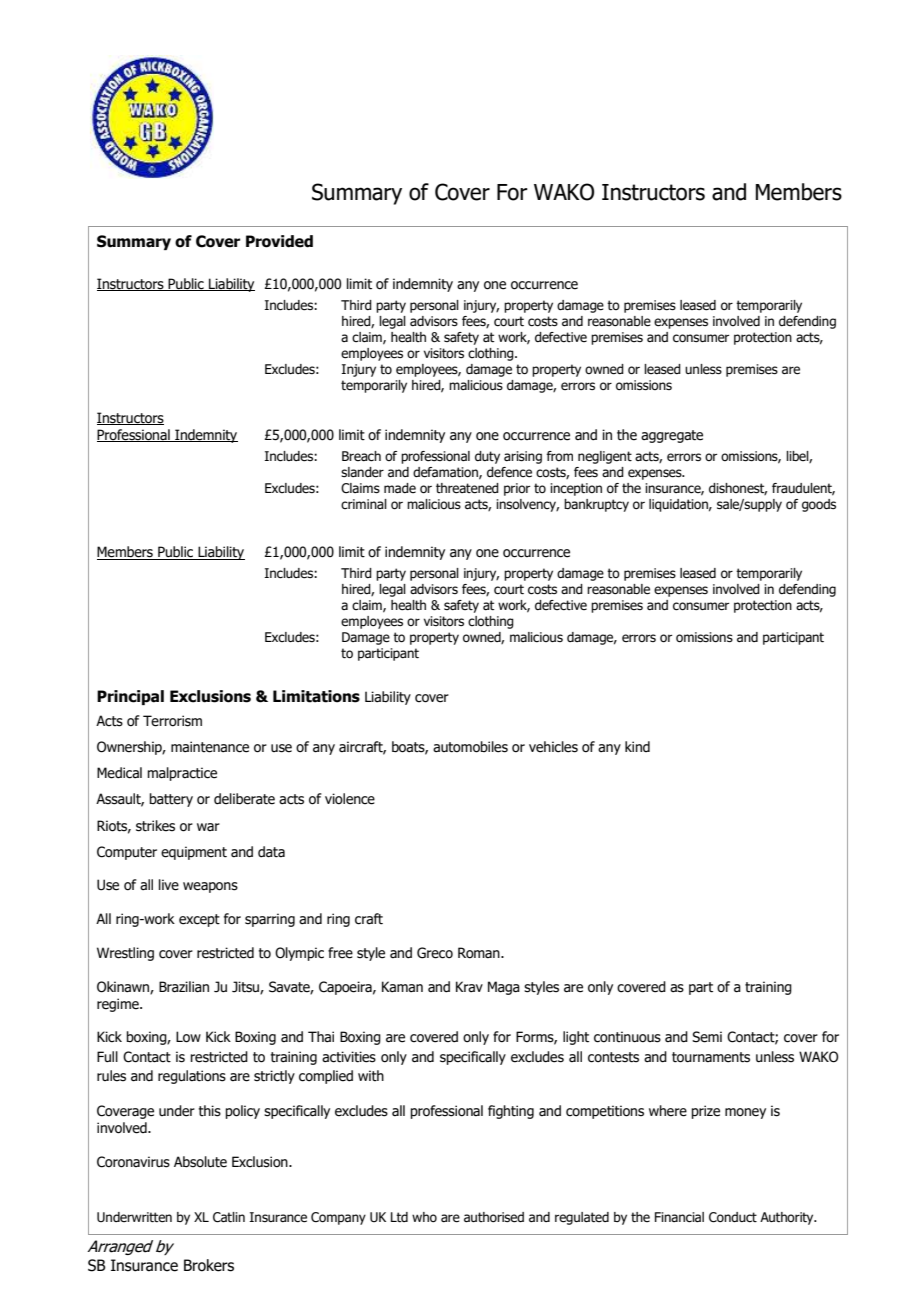  I want to click on goods, so click(819, 505).
